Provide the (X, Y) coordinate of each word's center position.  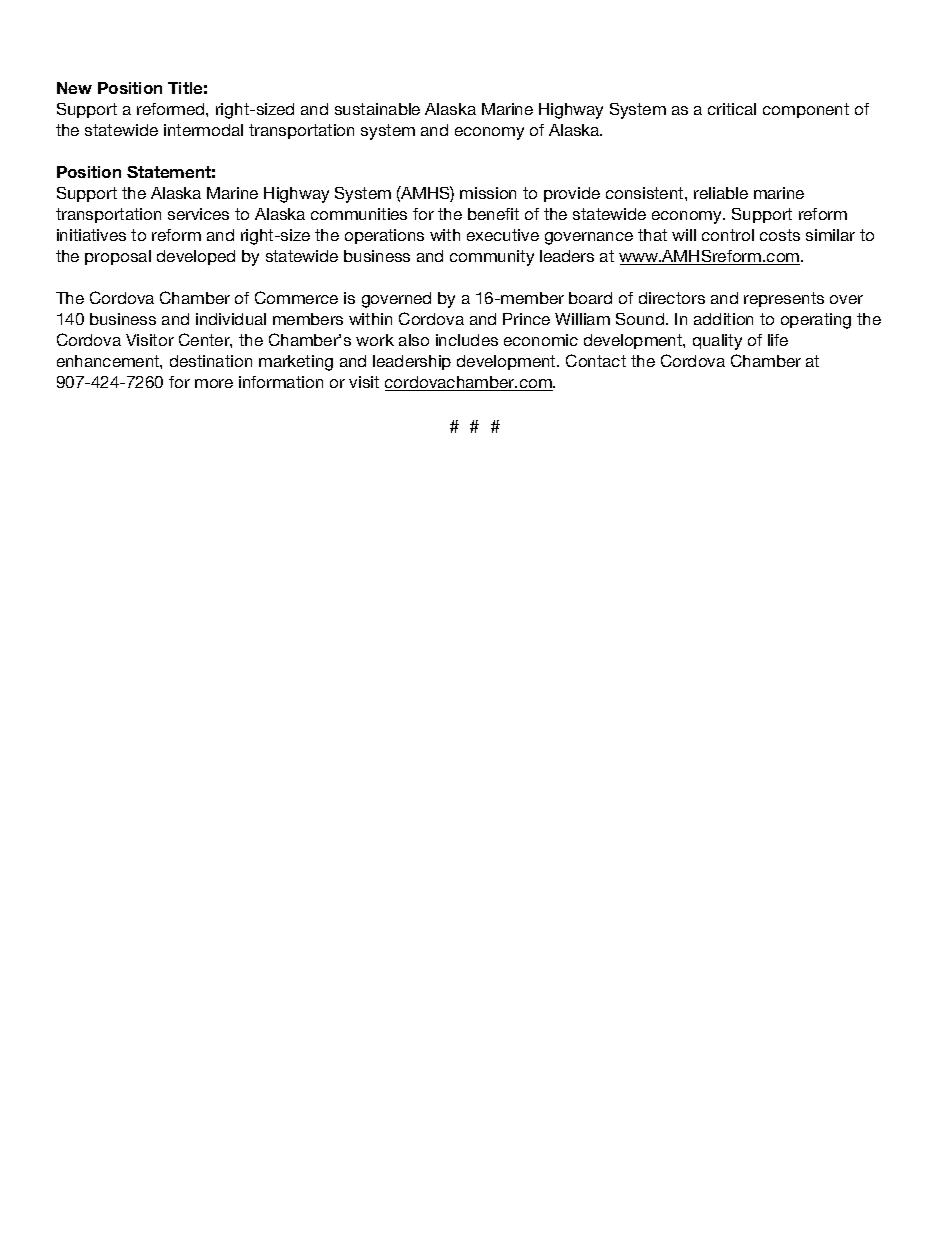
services (198, 214)
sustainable (377, 109)
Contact (596, 360)
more (214, 383)
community (492, 258)
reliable (721, 193)
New (74, 88)
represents (784, 299)
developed (196, 257)
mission (488, 193)
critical (732, 109)
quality (717, 342)
